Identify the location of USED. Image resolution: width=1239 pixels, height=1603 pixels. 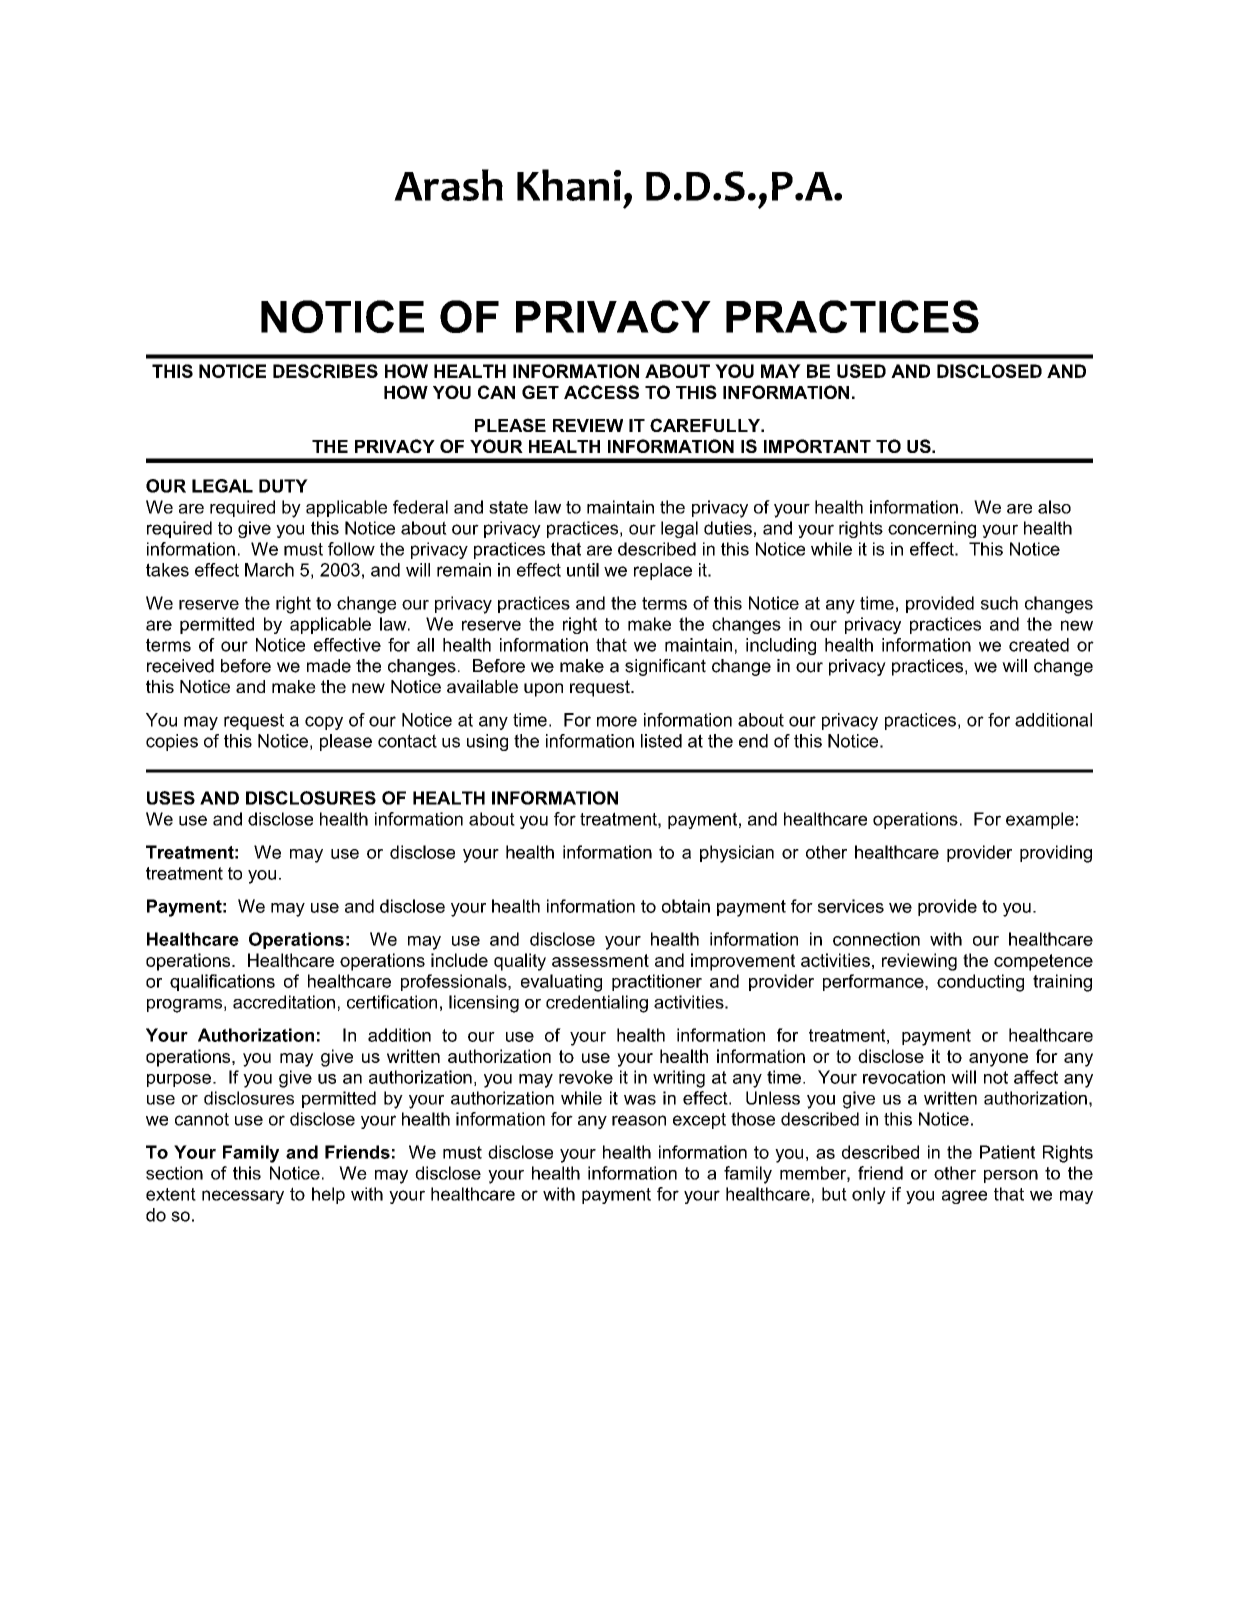
(861, 371).
